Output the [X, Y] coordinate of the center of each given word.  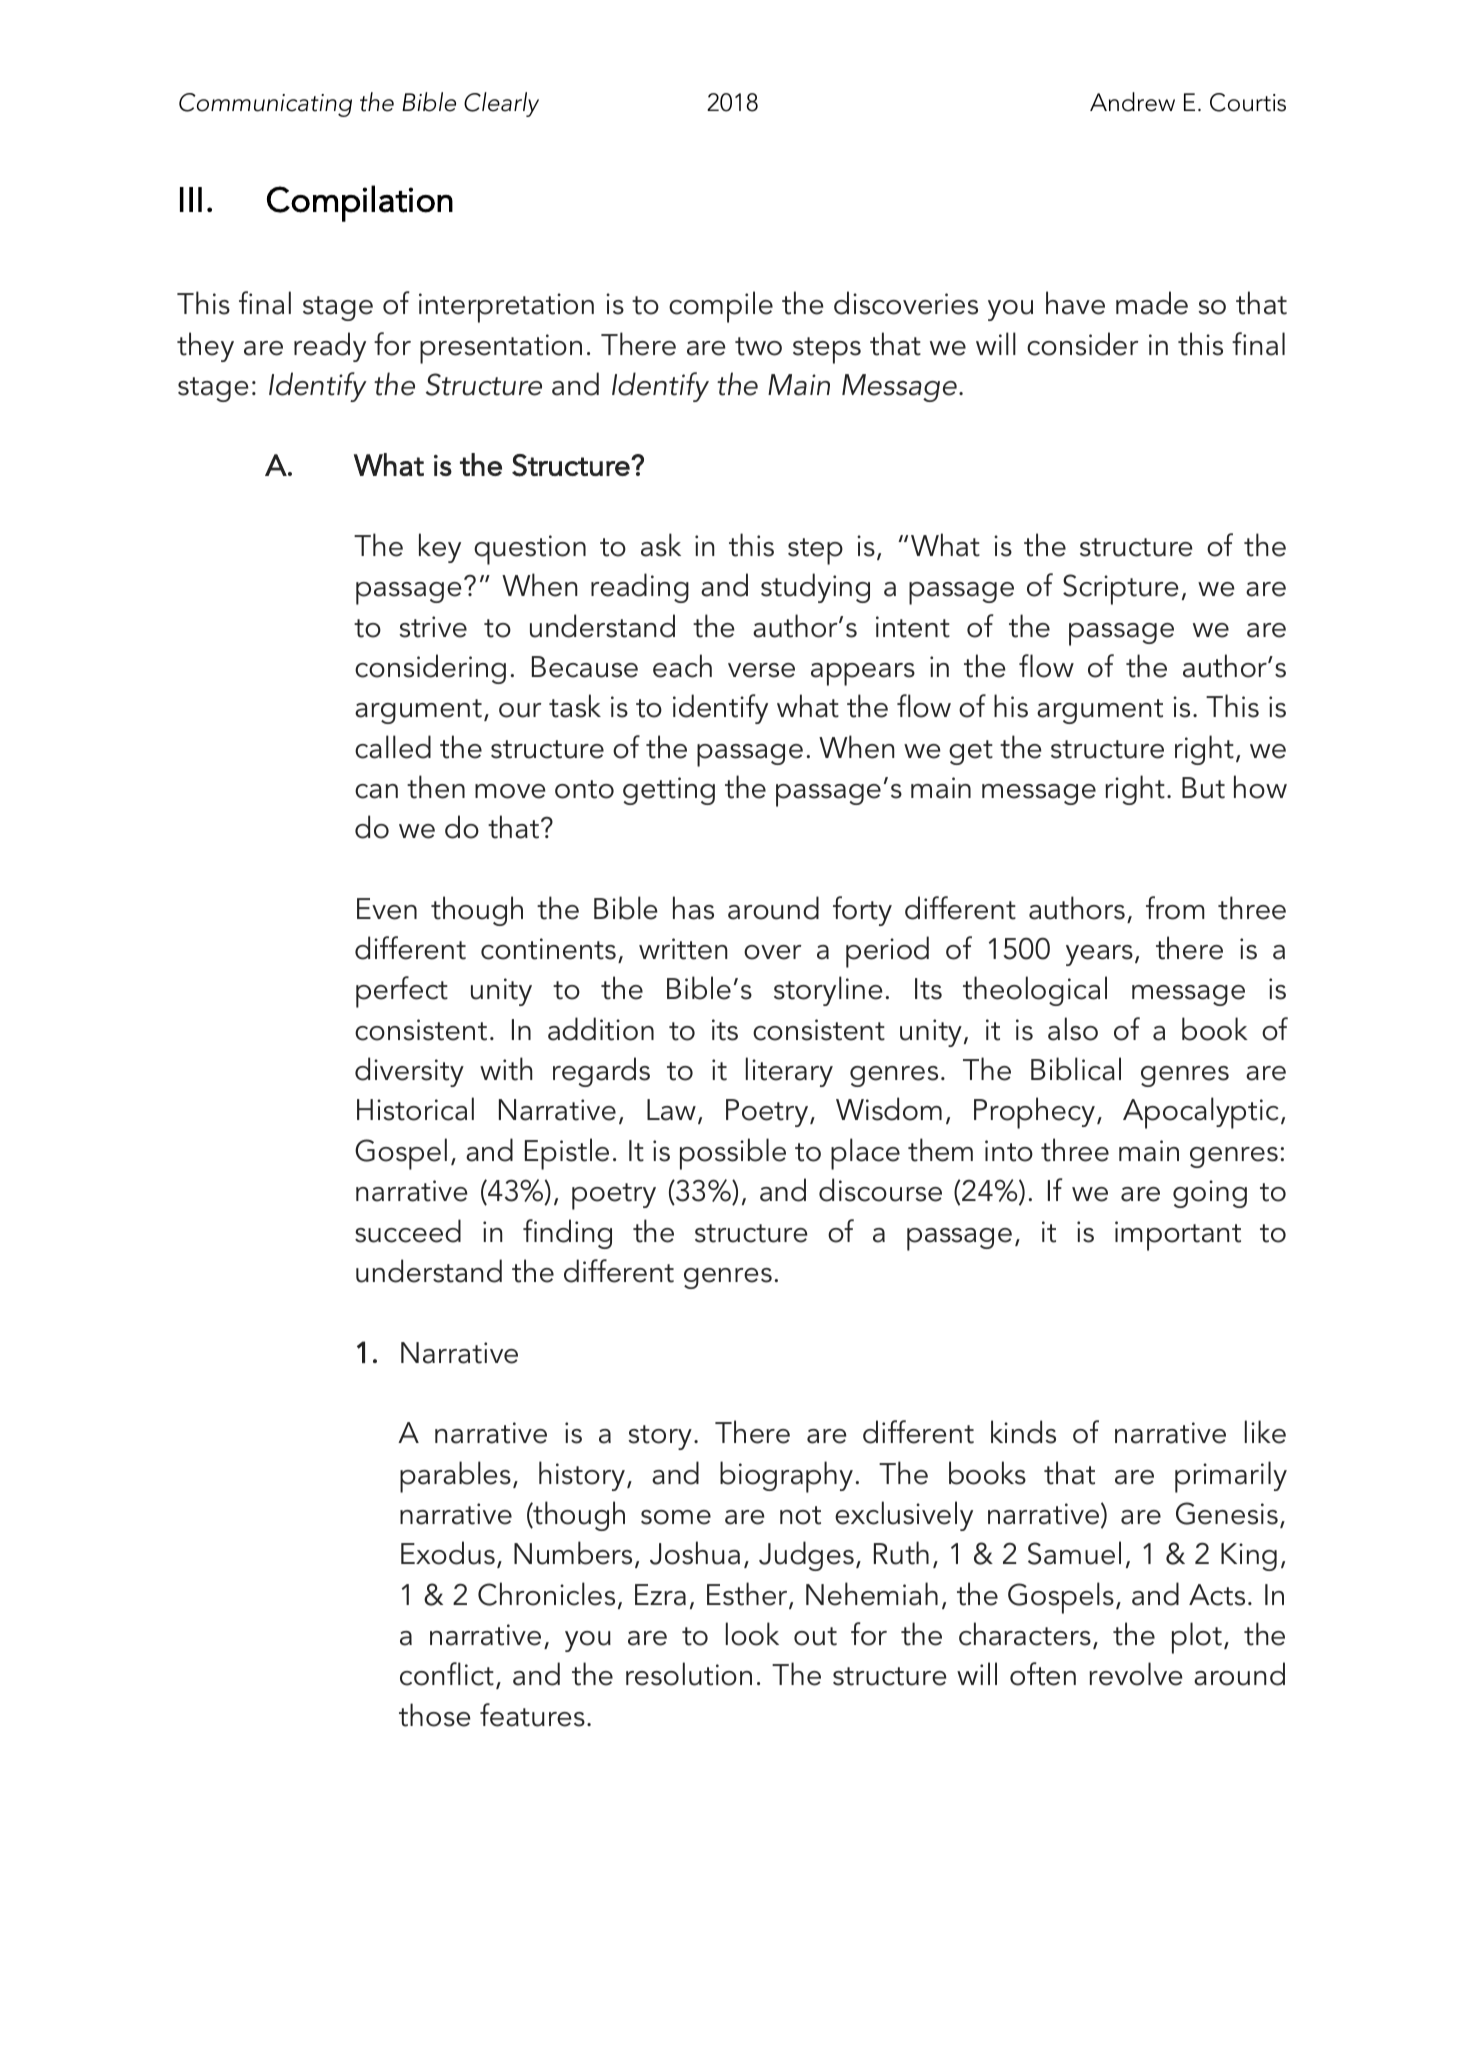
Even [387, 909]
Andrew [1132, 102]
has [693, 908]
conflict [447, 1674]
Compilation [360, 203]
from [1175, 908]
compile [721, 307]
